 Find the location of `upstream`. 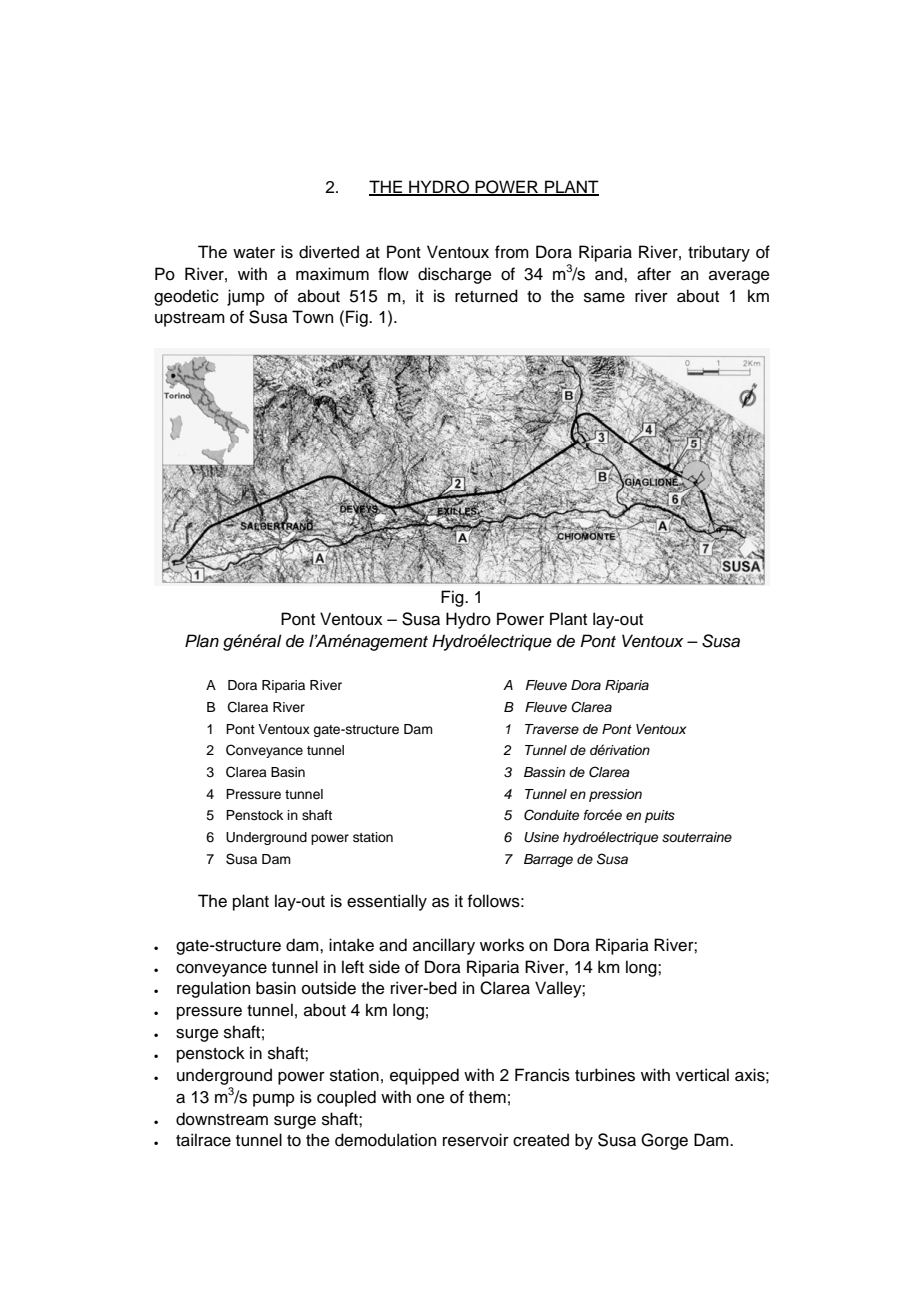

upstream is located at coordinates (190, 319).
